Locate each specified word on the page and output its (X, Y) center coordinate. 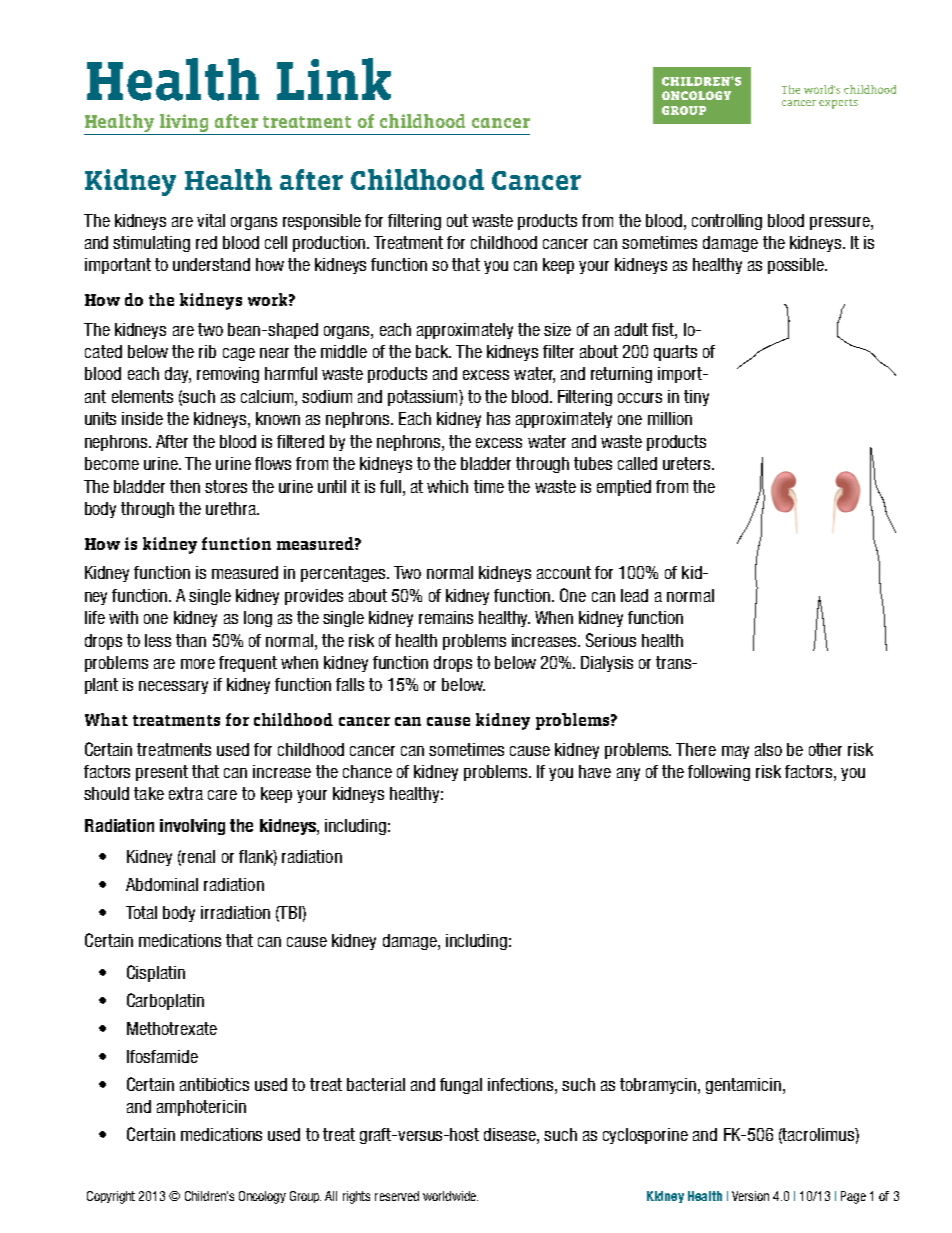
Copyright (111, 1197)
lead (634, 595)
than (191, 640)
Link (334, 79)
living (184, 123)
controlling (727, 222)
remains (446, 617)
